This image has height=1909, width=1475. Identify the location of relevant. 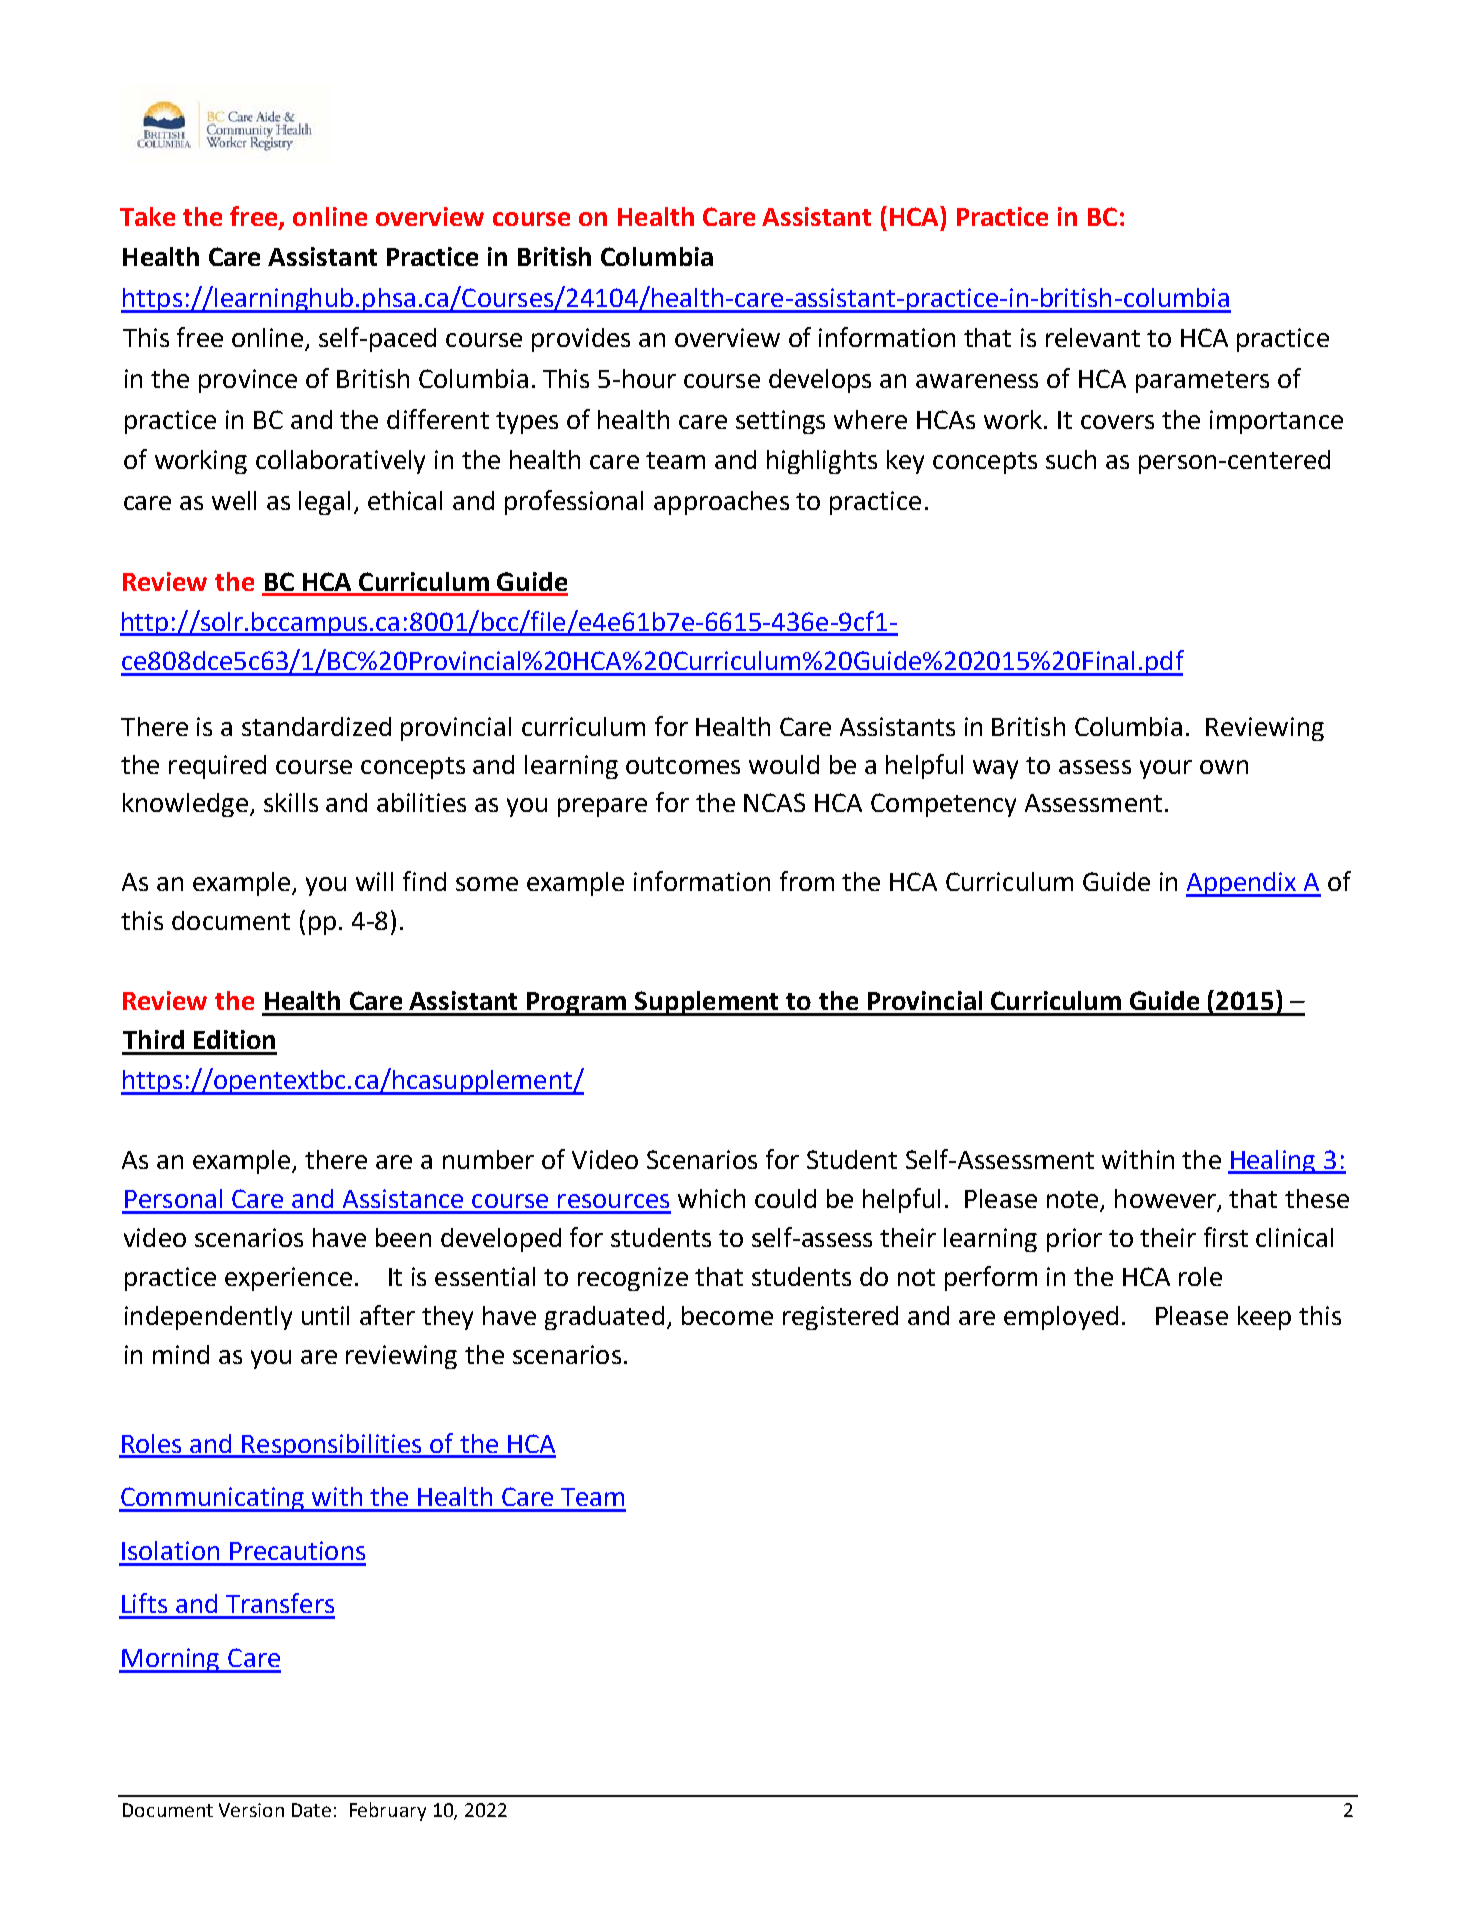
(1093, 337).
